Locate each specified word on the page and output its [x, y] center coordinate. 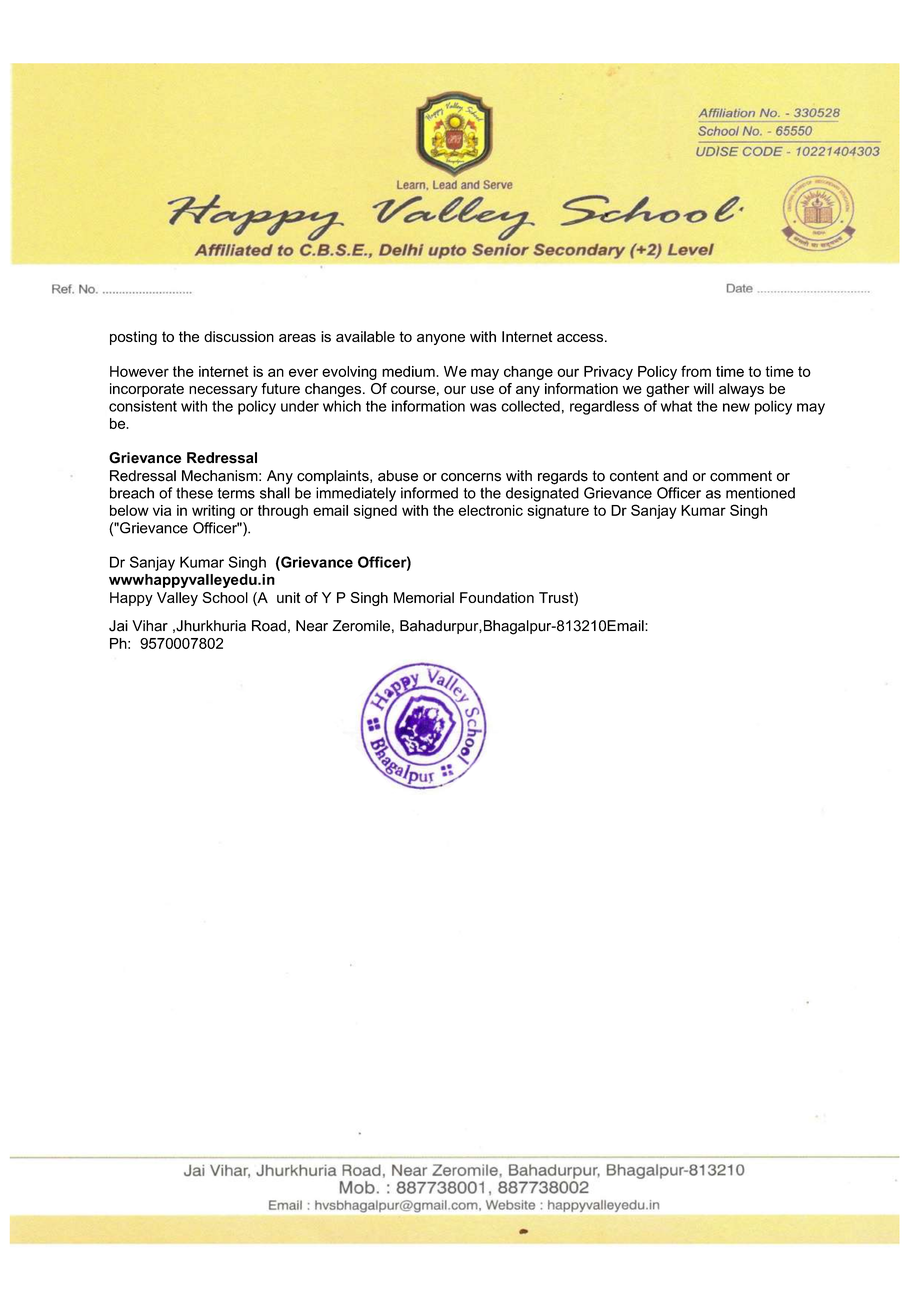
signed [375, 512]
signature [558, 512]
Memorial [424, 597]
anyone [441, 339]
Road [269, 626]
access [581, 338]
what [676, 406]
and [675, 476]
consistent [143, 406]
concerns [471, 477]
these [194, 493]
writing [213, 512]
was [483, 407]
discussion [239, 336]
